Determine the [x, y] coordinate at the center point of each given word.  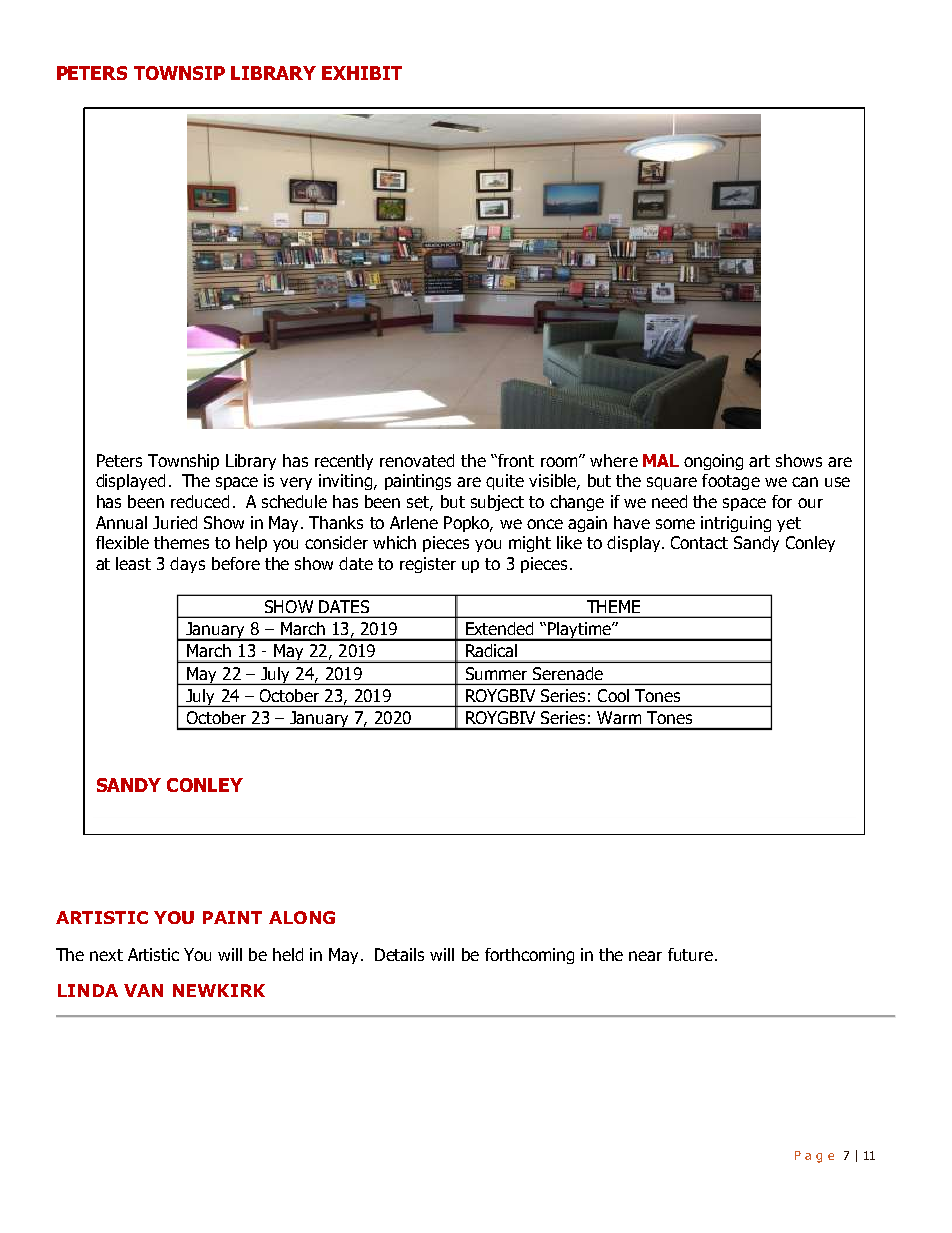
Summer [496, 673]
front [515, 460]
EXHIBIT [362, 73]
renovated [417, 460]
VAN [143, 990]
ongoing [713, 462]
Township [183, 462]
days [187, 565]
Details [399, 954]
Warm [619, 717]
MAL [661, 460]
